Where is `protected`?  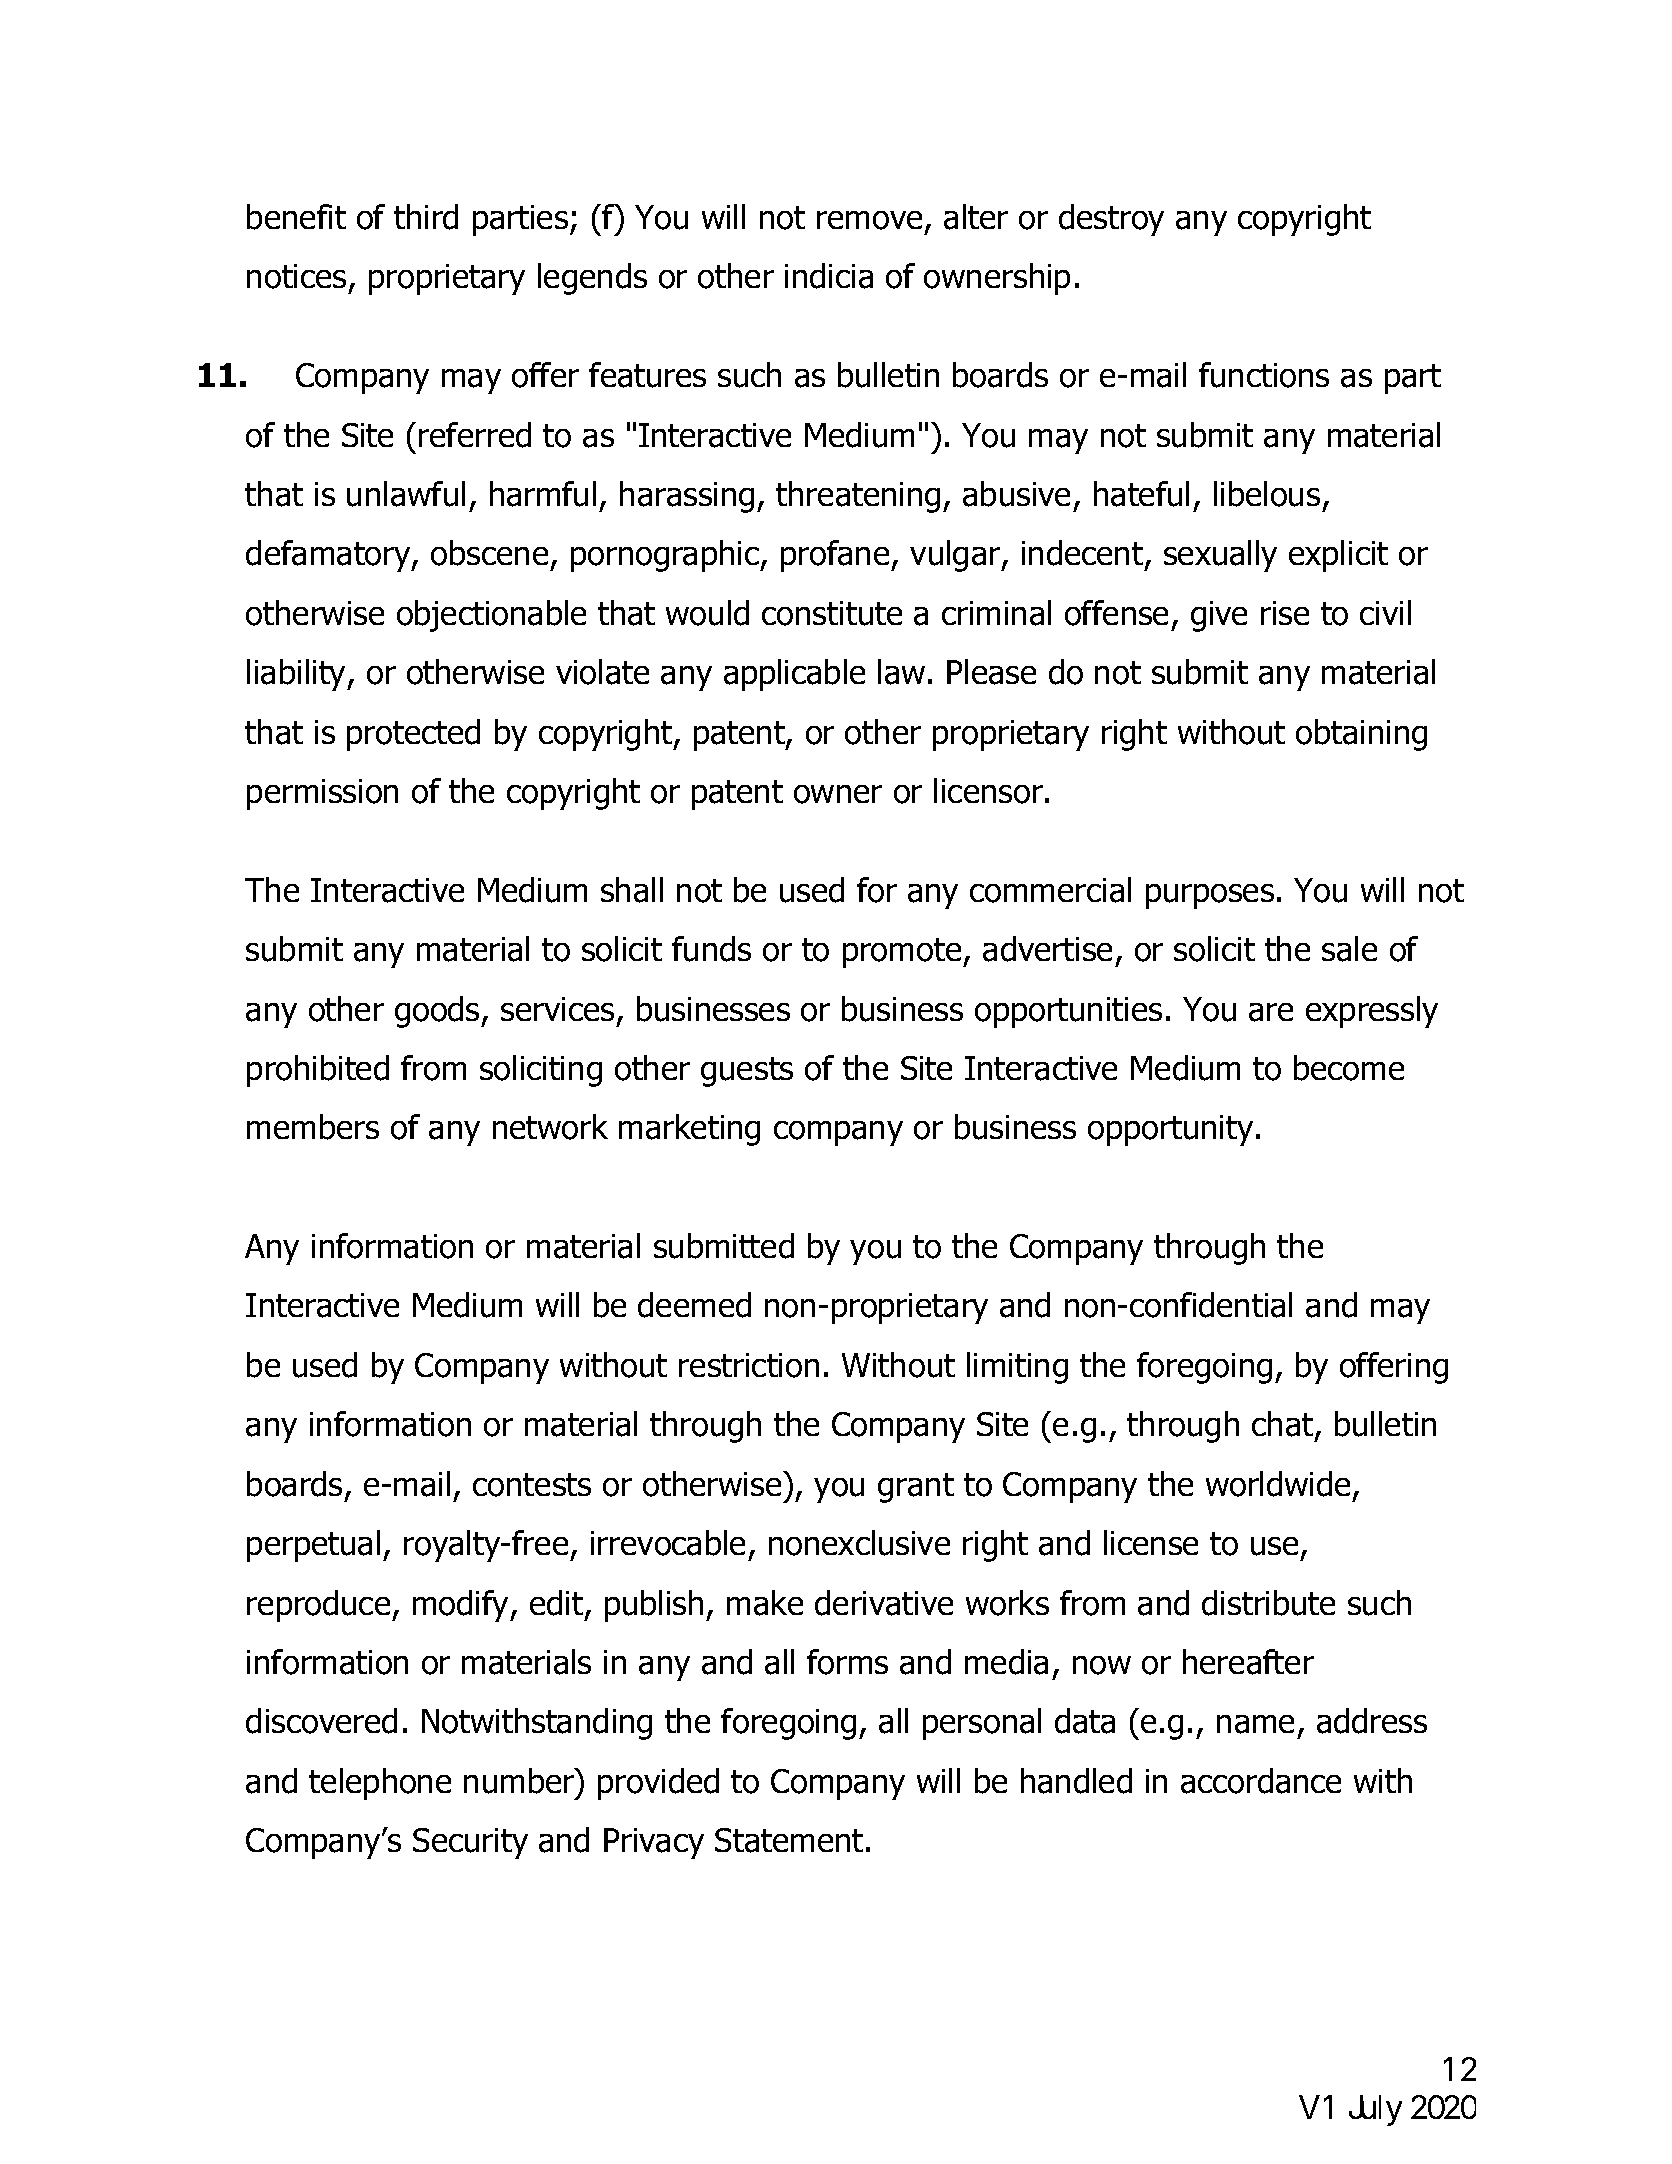 protected is located at coordinates (413, 735).
